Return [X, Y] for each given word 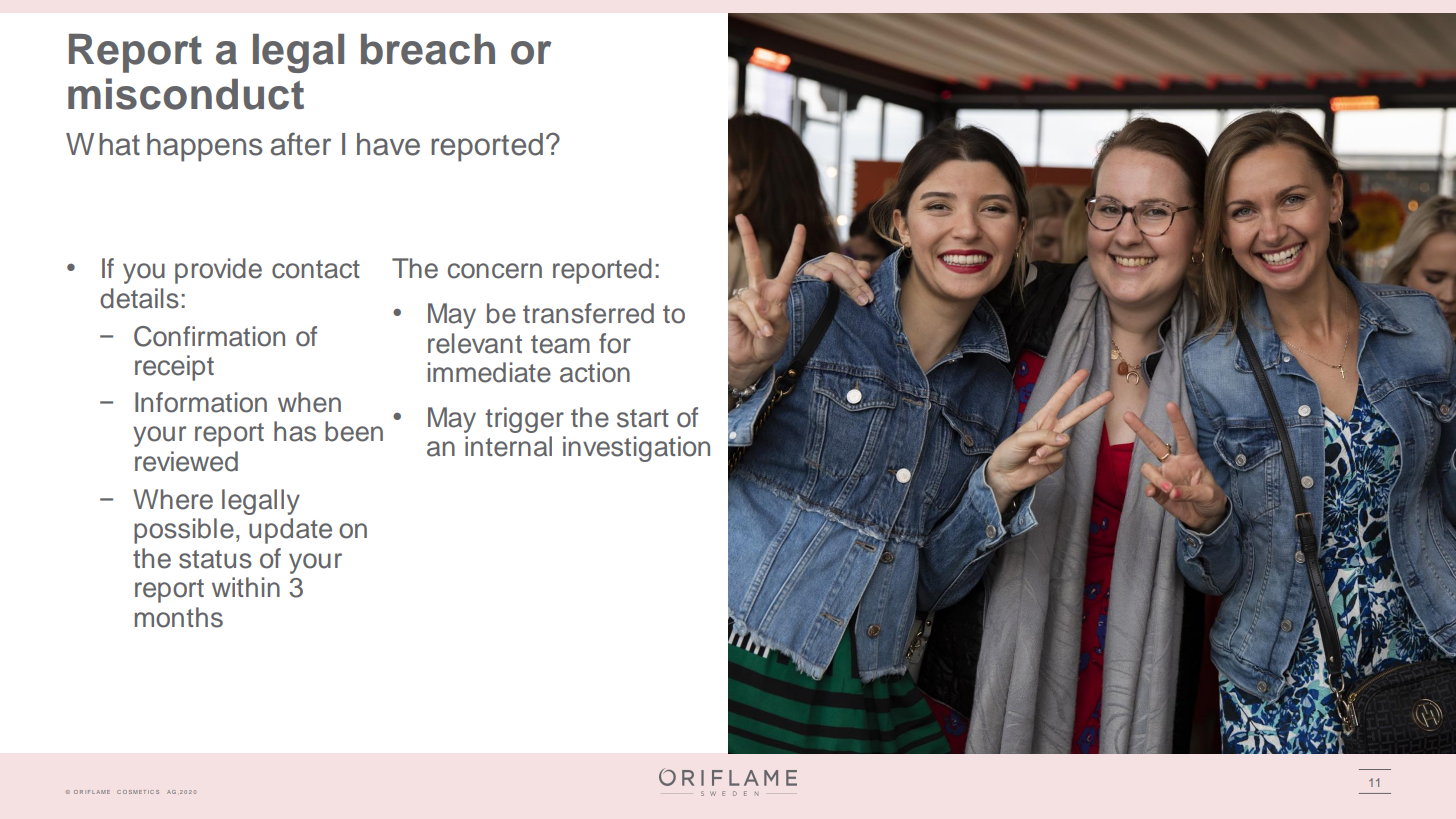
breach [428, 49]
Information [201, 402]
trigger [524, 420]
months [179, 617]
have [388, 144]
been [354, 431]
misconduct [186, 94]
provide [218, 271]
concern [495, 271]
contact [316, 269]
